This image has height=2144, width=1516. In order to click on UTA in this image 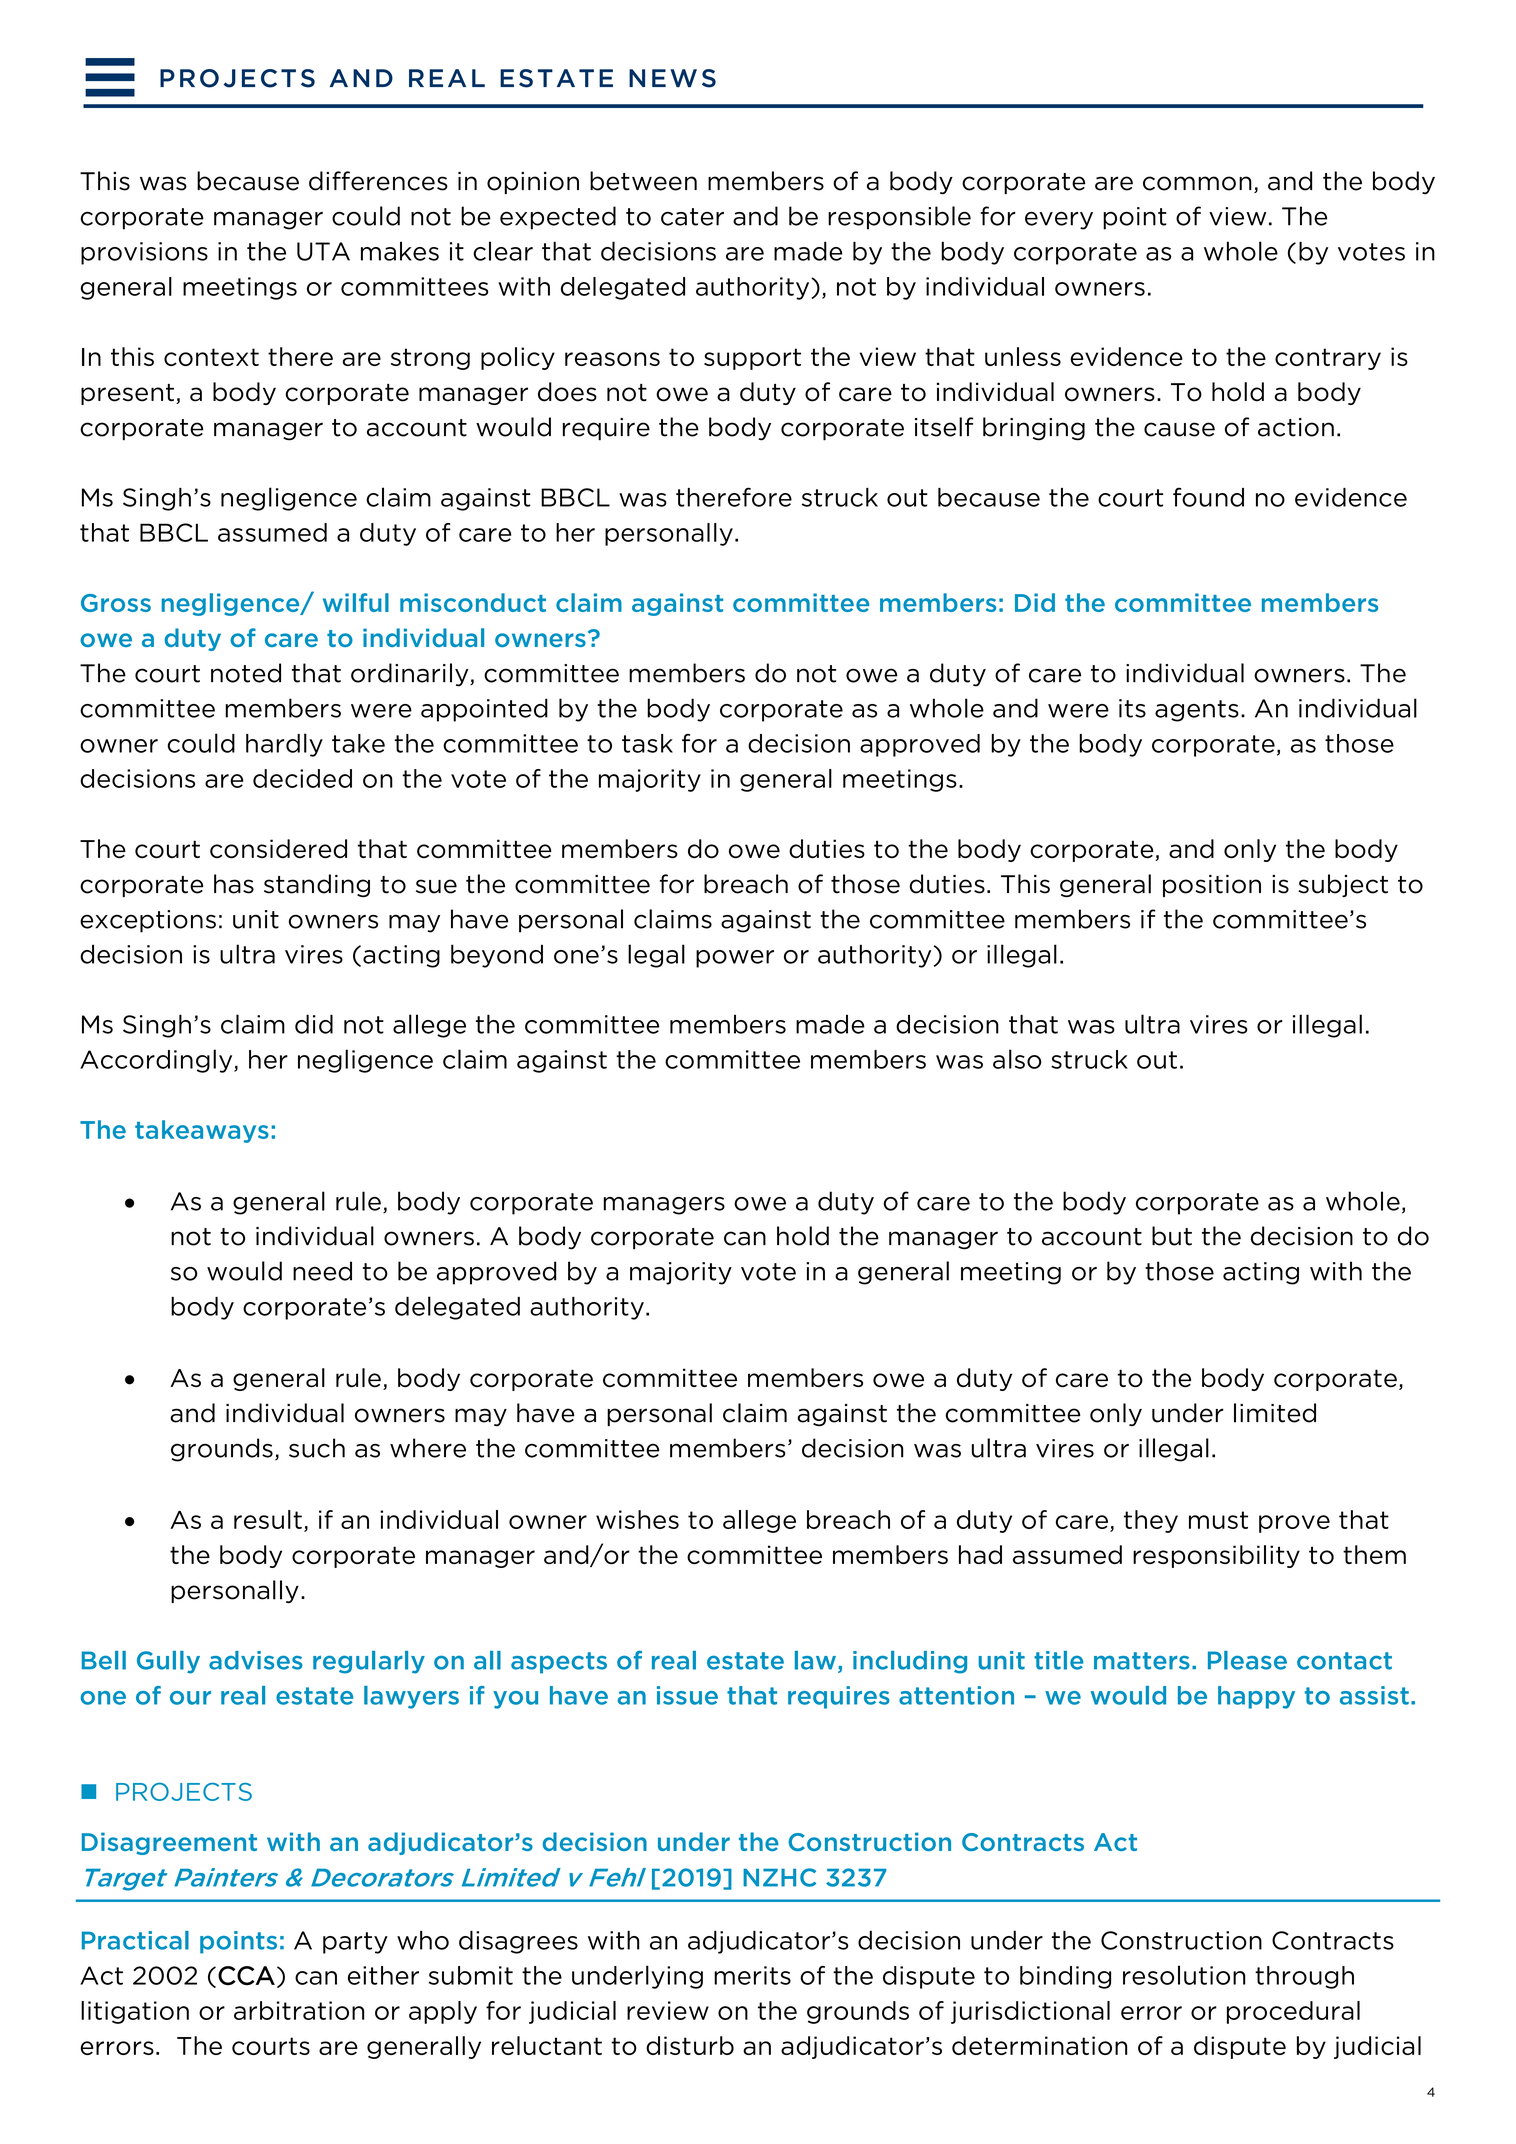, I will do `click(323, 251)`.
